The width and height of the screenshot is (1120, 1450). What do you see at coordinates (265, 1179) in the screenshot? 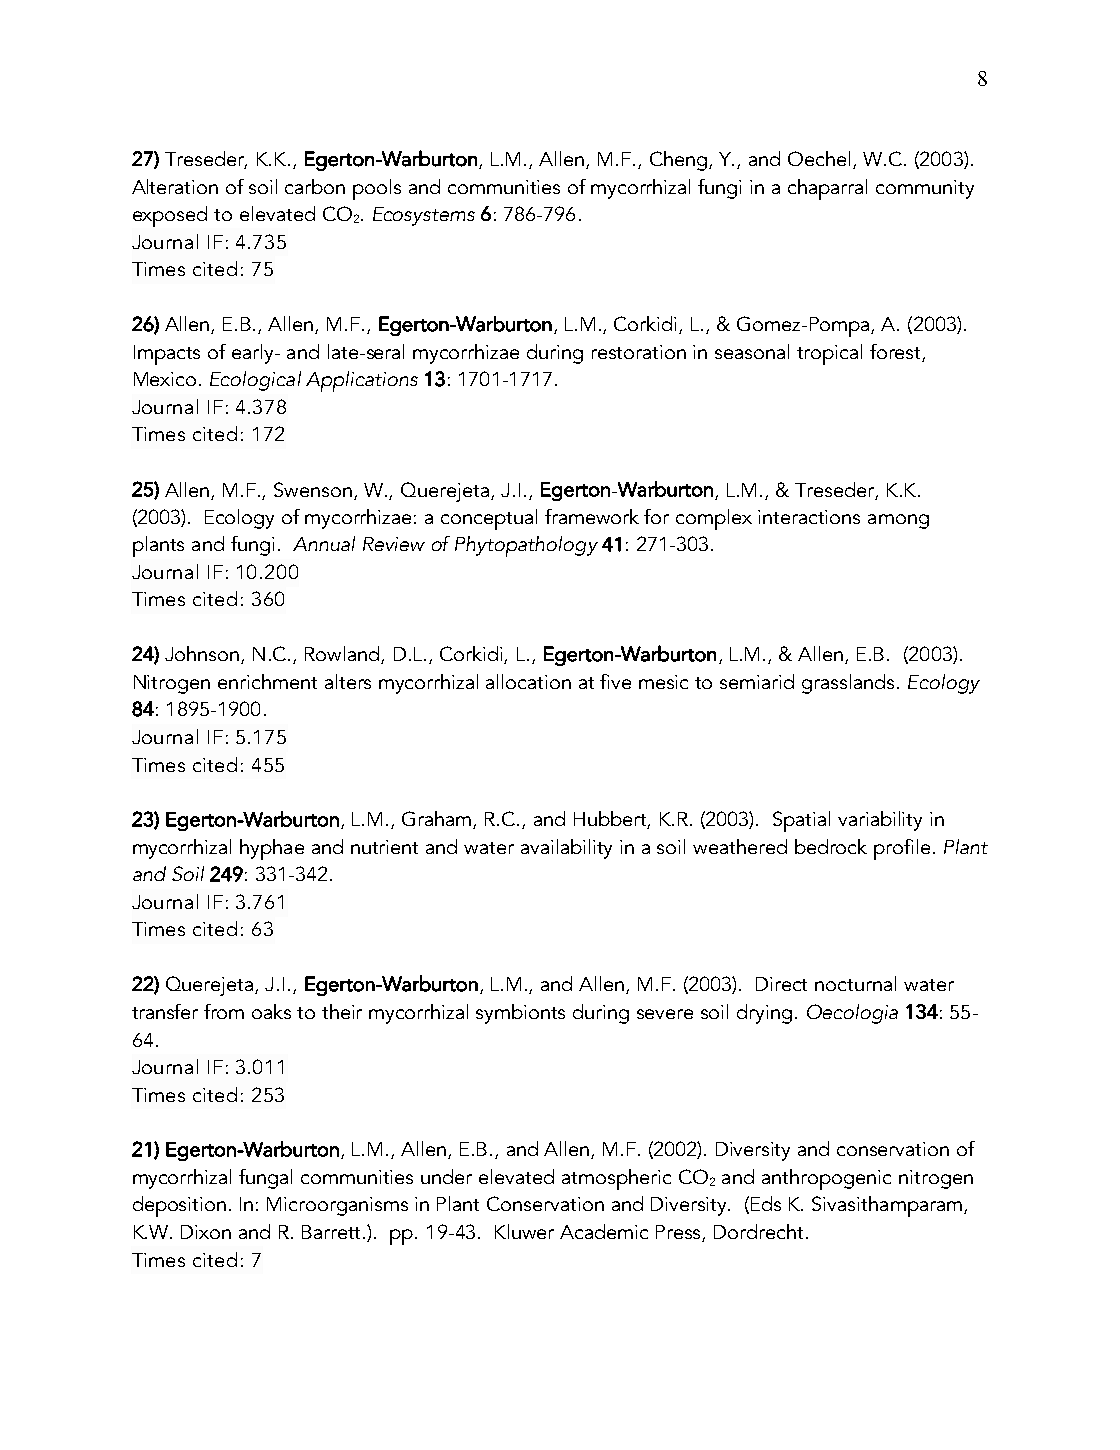
I see `fungal` at bounding box center [265, 1179].
